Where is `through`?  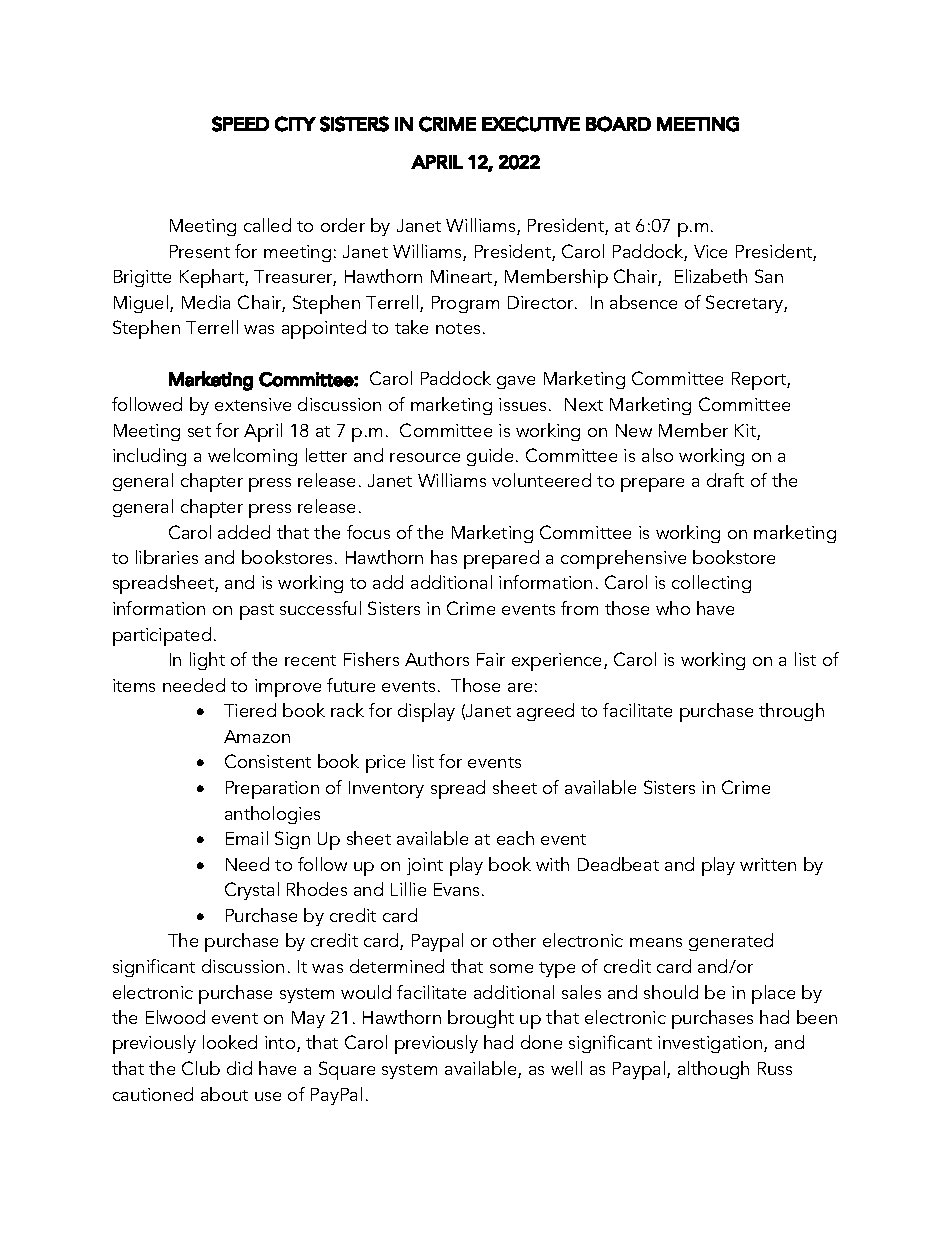 through is located at coordinates (791, 712).
